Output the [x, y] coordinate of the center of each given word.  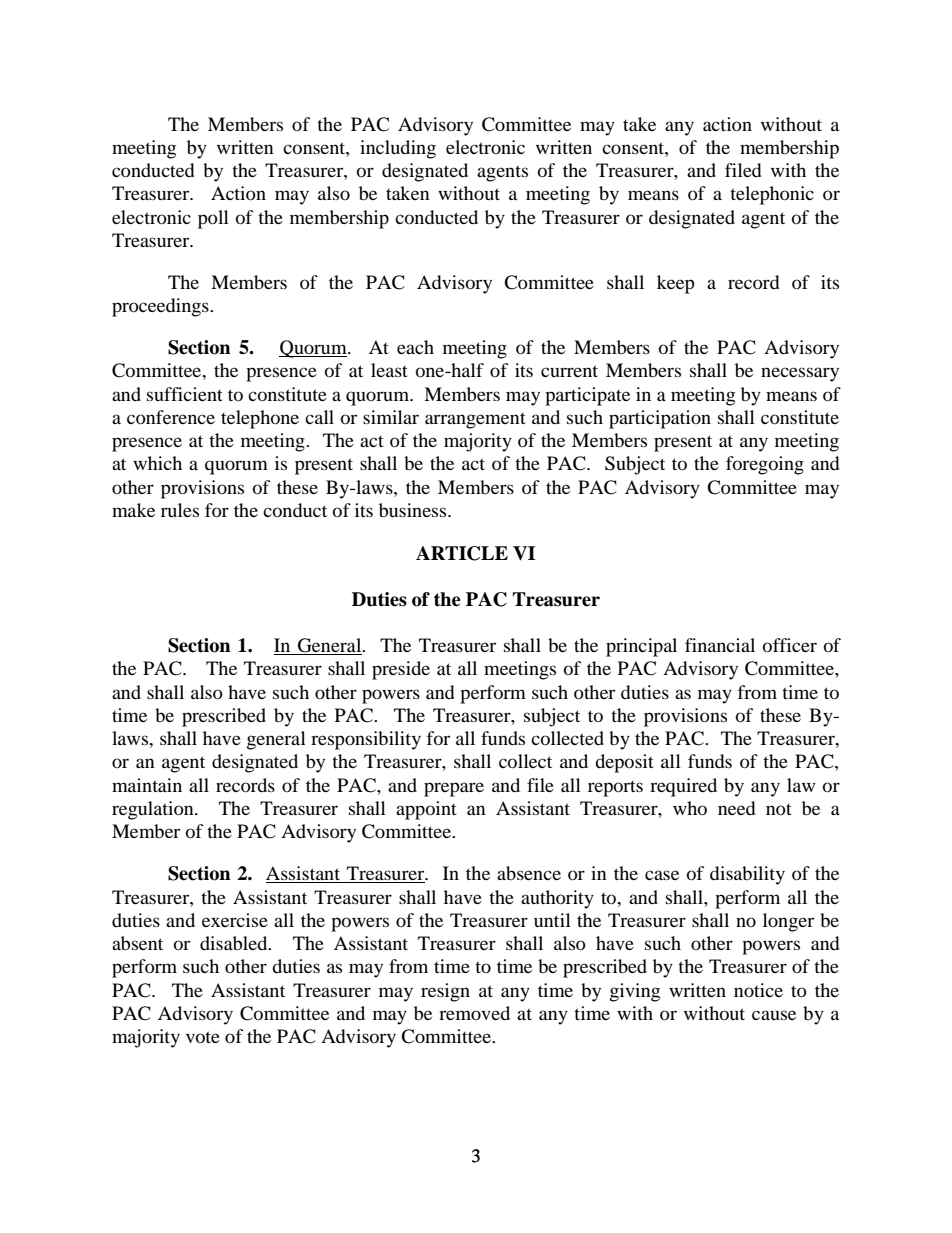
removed [474, 1013]
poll [213, 219]
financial [720, 645]
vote [203, 1037]
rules [180, 510]
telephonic [772, 195]
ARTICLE [462, 553]
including [398, 149]
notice [758, 990]
